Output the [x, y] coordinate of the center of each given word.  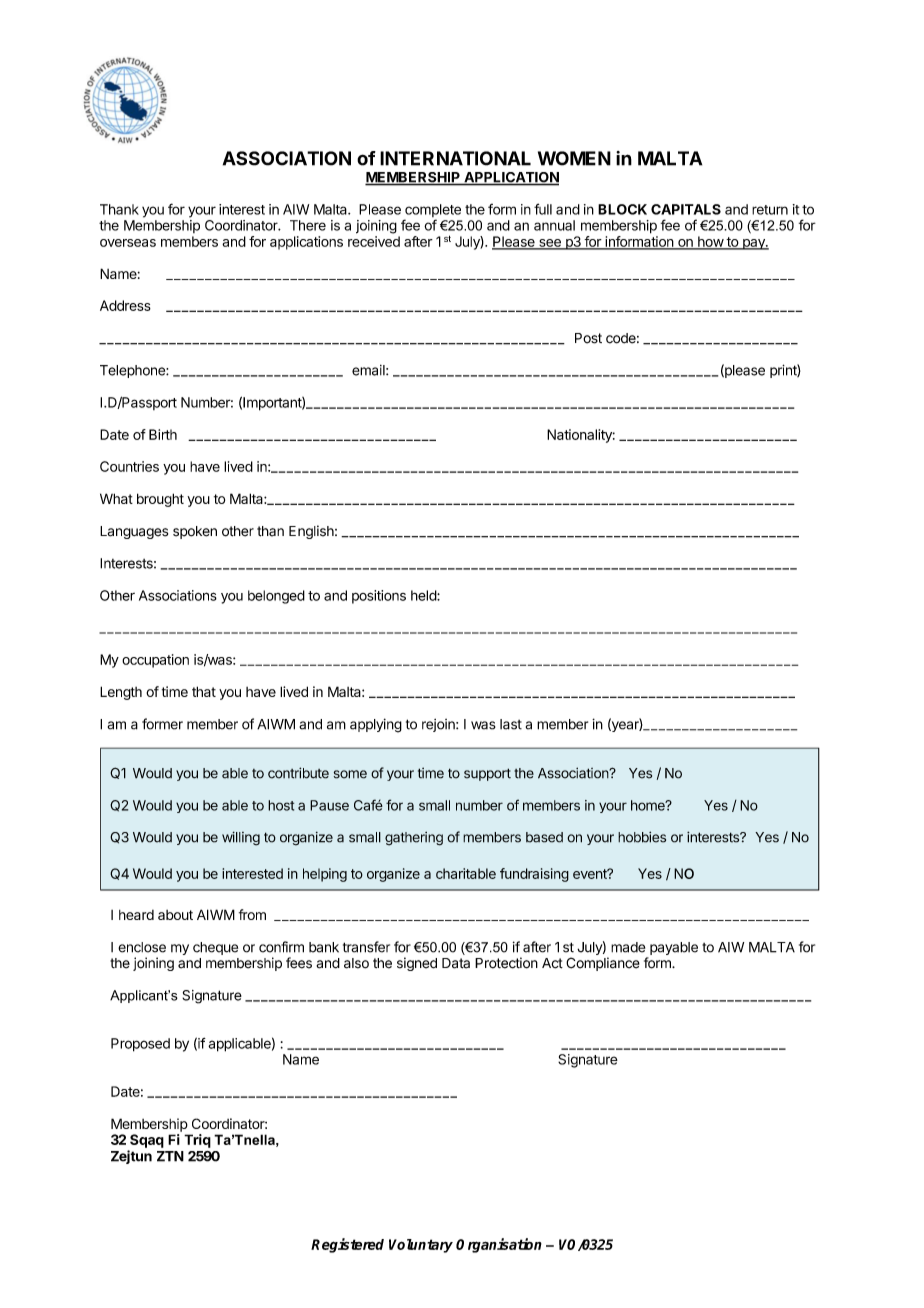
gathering [414, 839]
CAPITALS [686, 209]
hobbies [642, 837]
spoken [195, 532]
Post [588, 338]
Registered [347, 1245]
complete [432, 212]
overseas [128, 243]
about [175, 915]
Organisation [499, 1245]
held [424, 595]
